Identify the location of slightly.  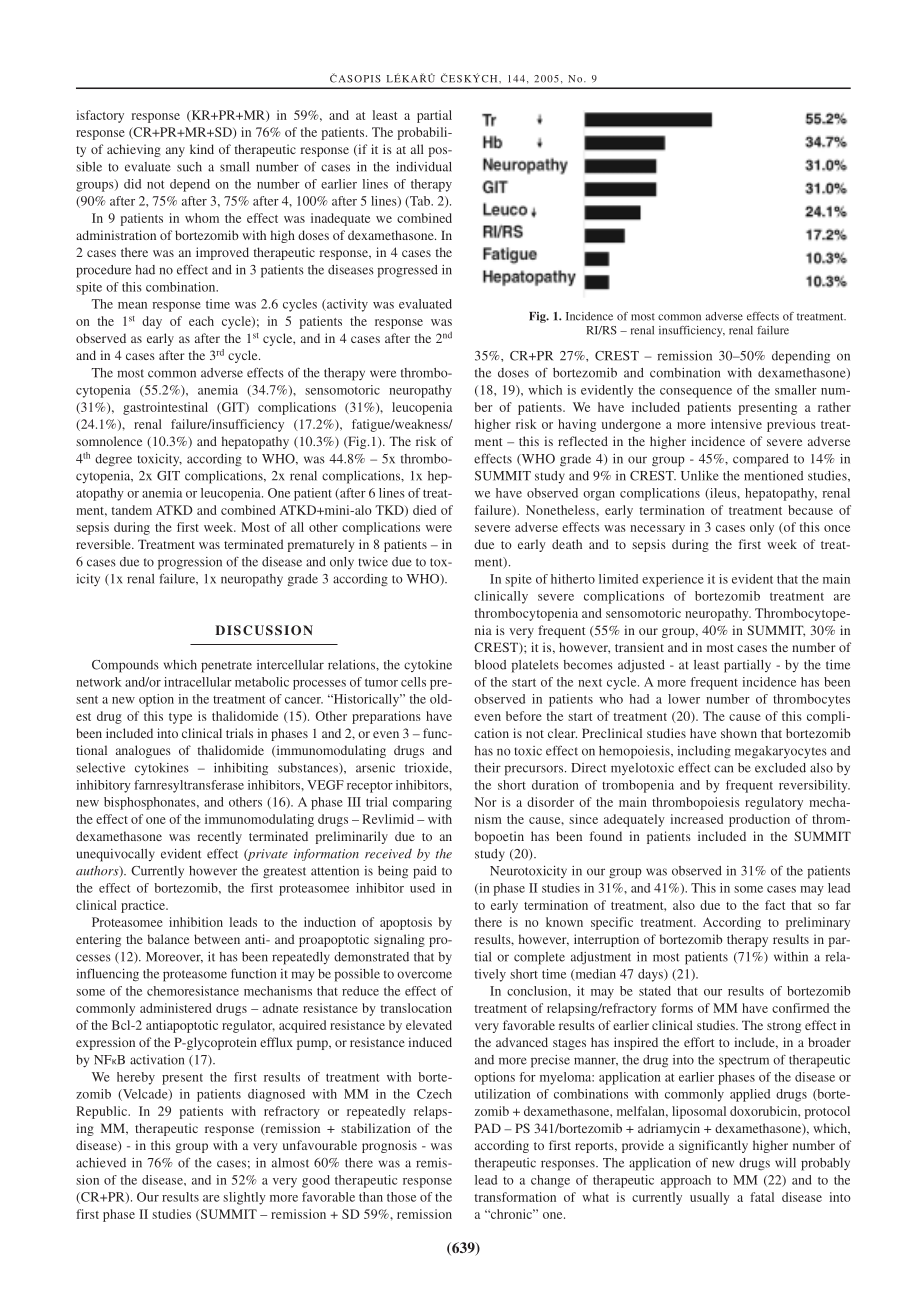
(244, 1198).
